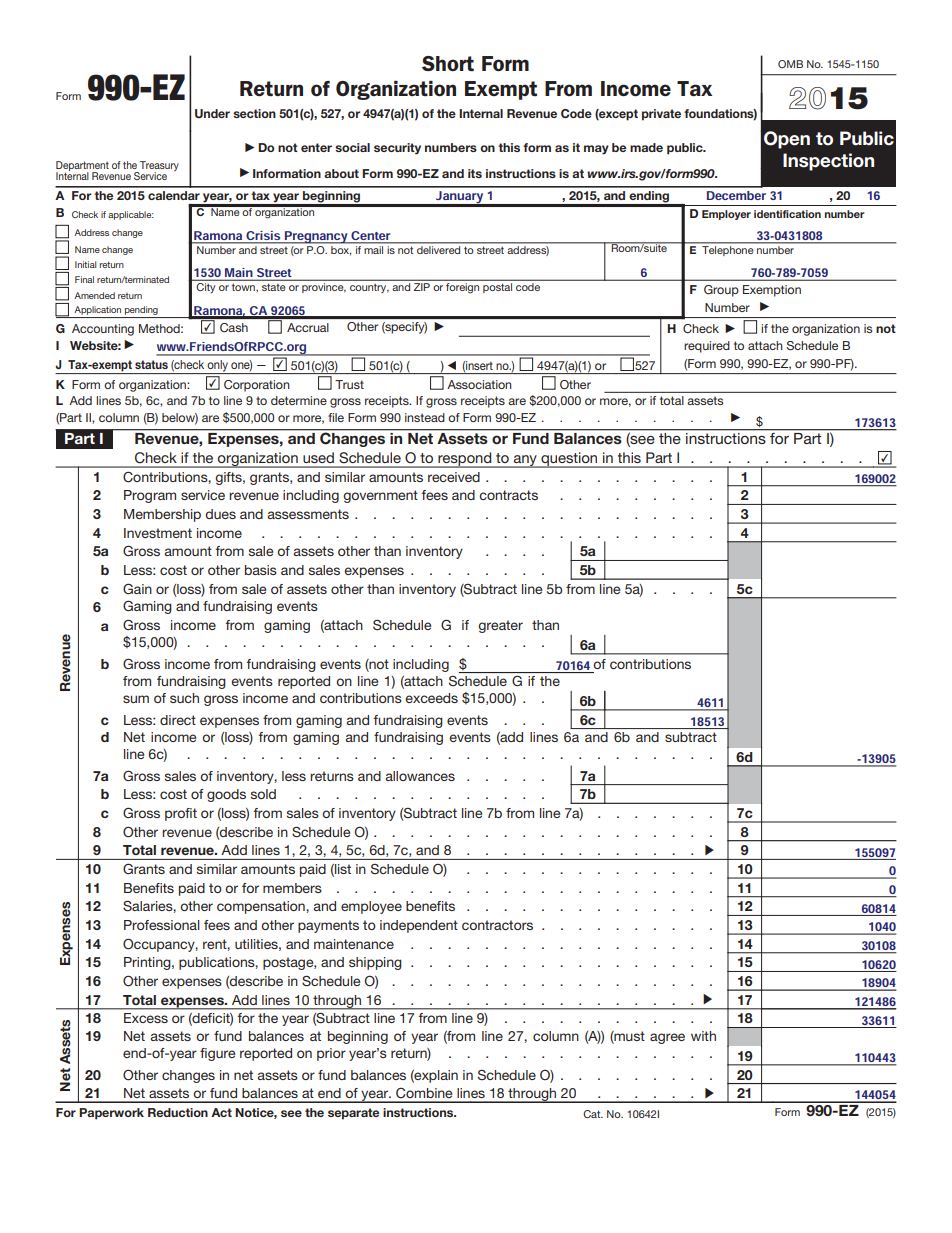 The height and width of the image is (1233, 952). I want to click on Gain, so click(137, 588).
